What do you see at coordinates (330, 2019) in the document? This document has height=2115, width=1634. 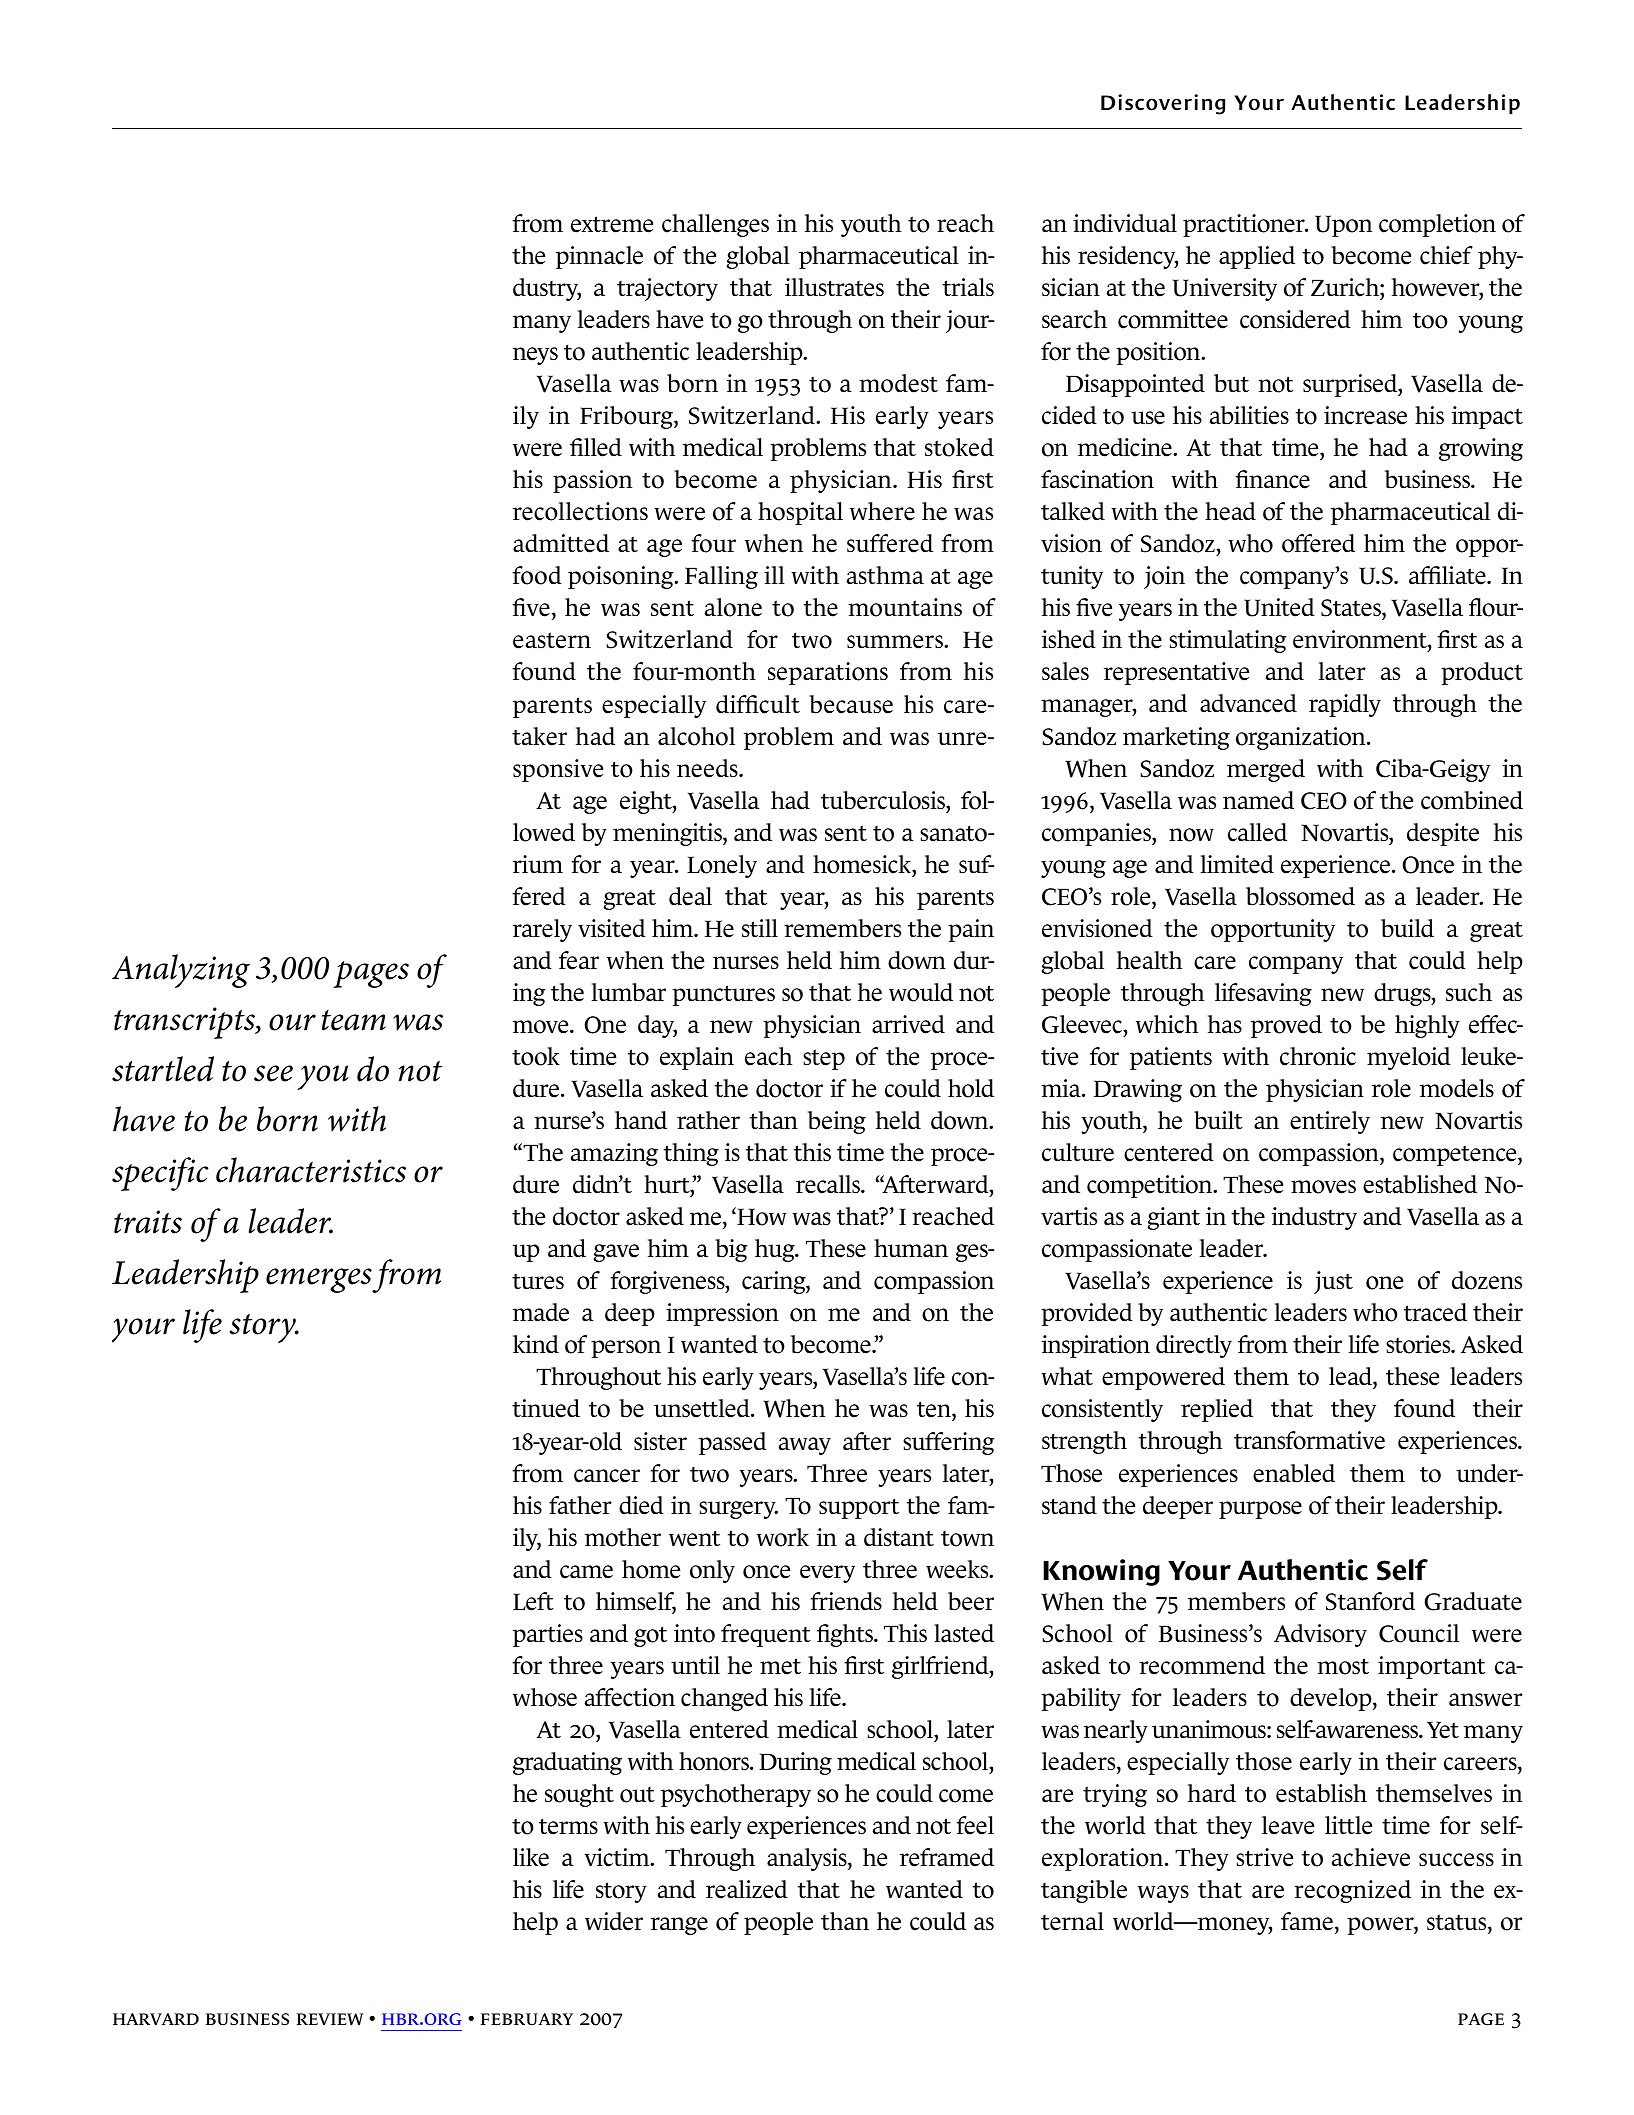 I see `review` at bounding box center [330, 2019].
